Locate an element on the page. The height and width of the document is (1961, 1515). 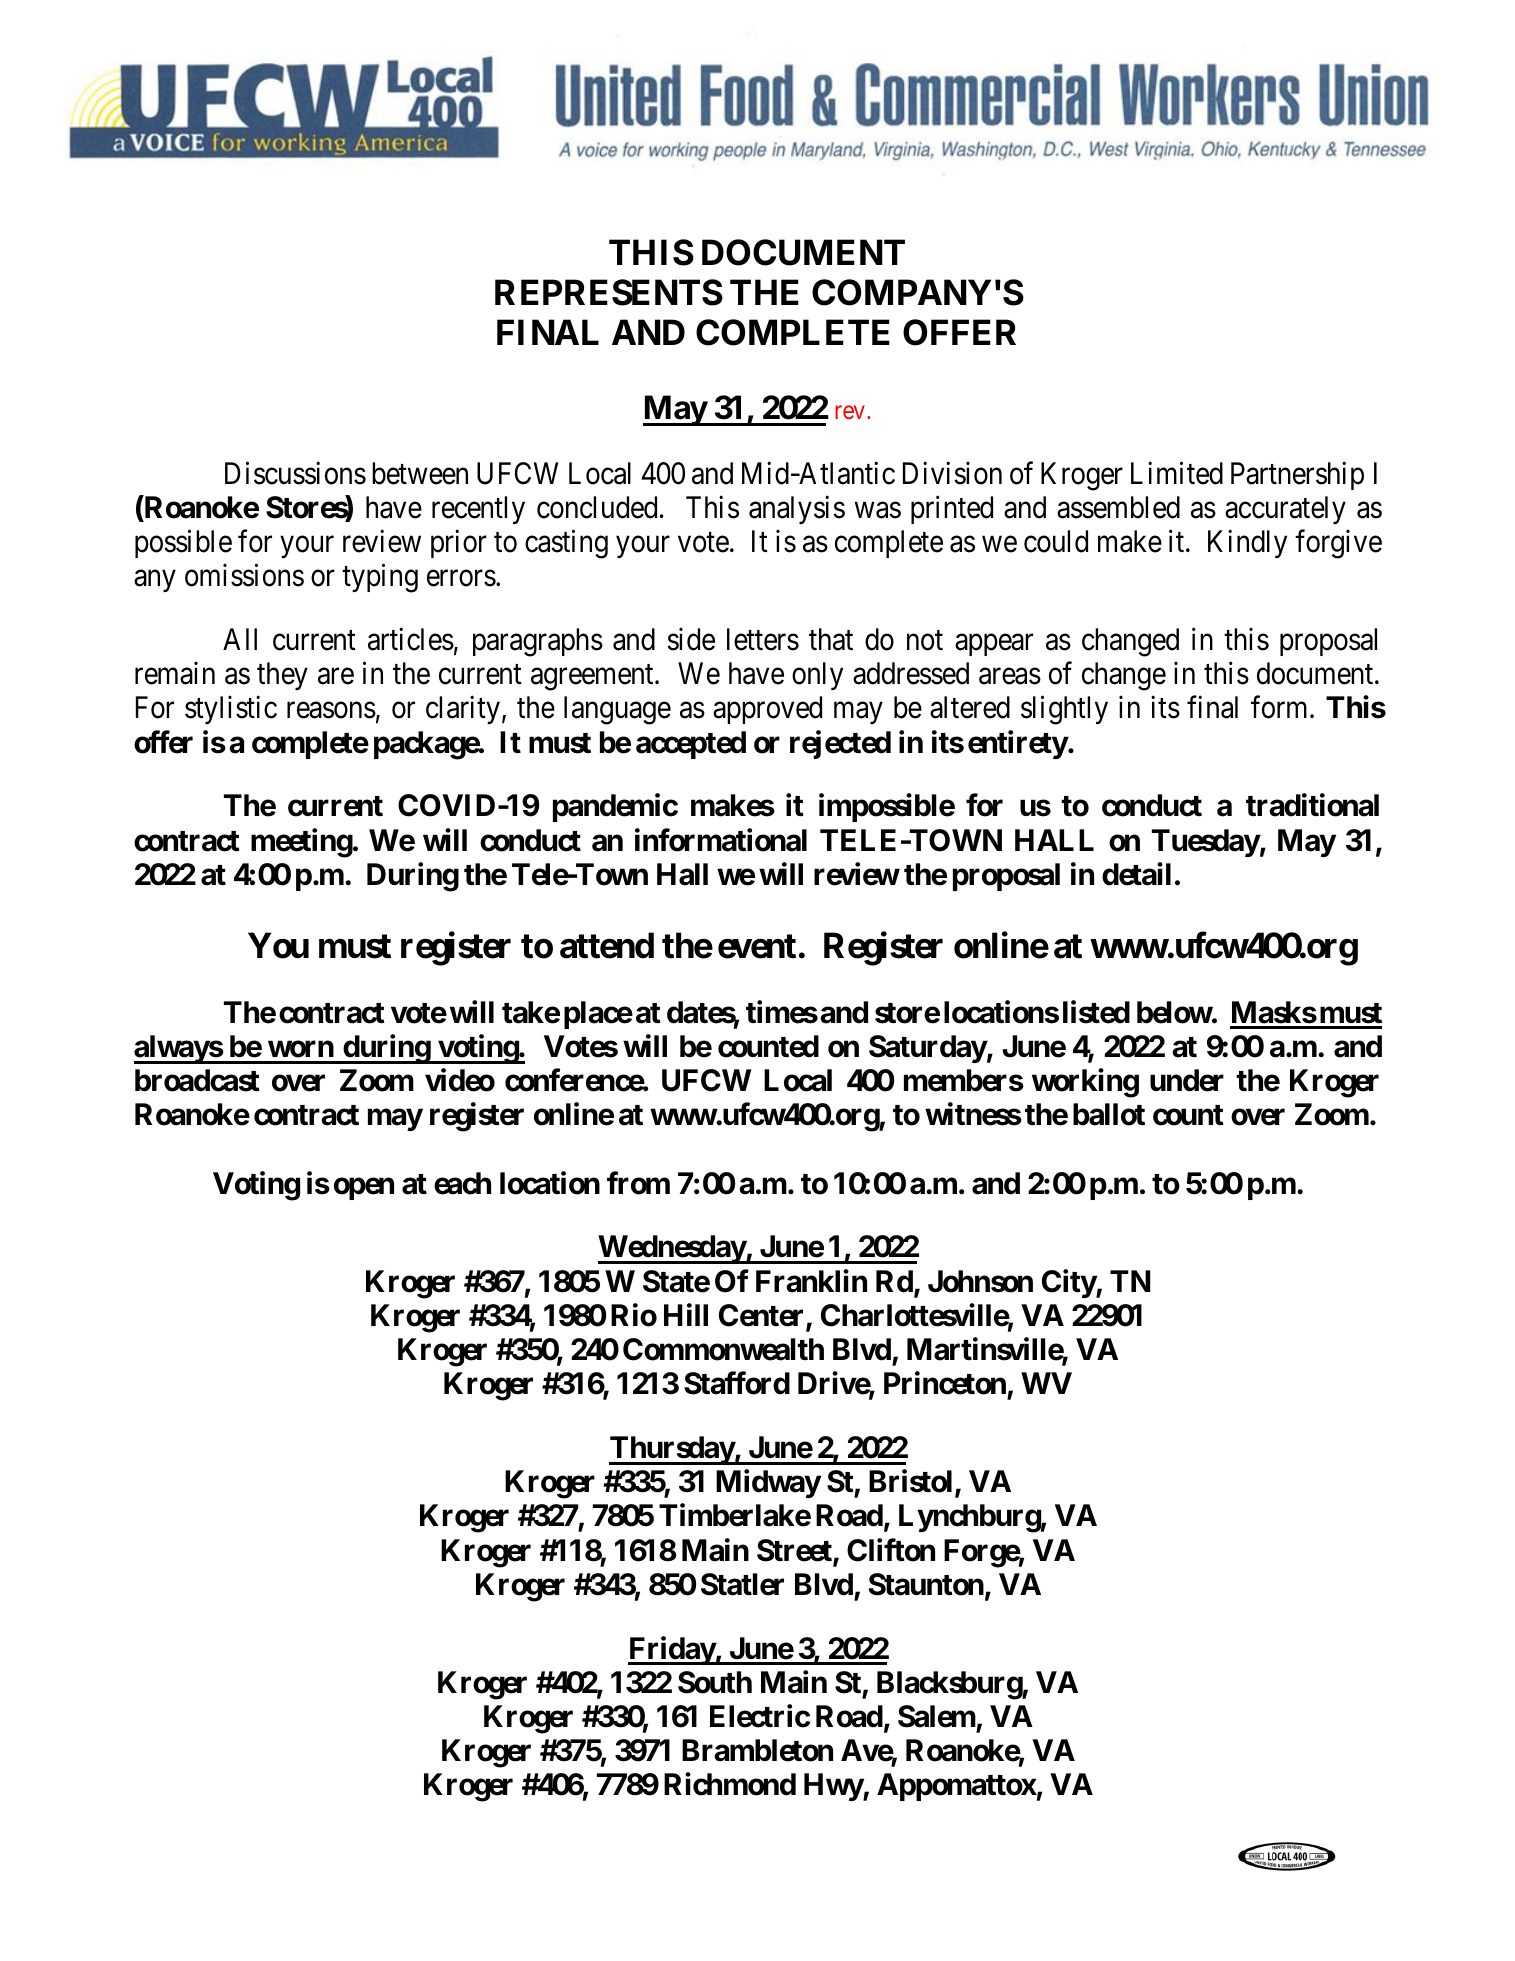
Midway is located at coordinates (768, 1484).
